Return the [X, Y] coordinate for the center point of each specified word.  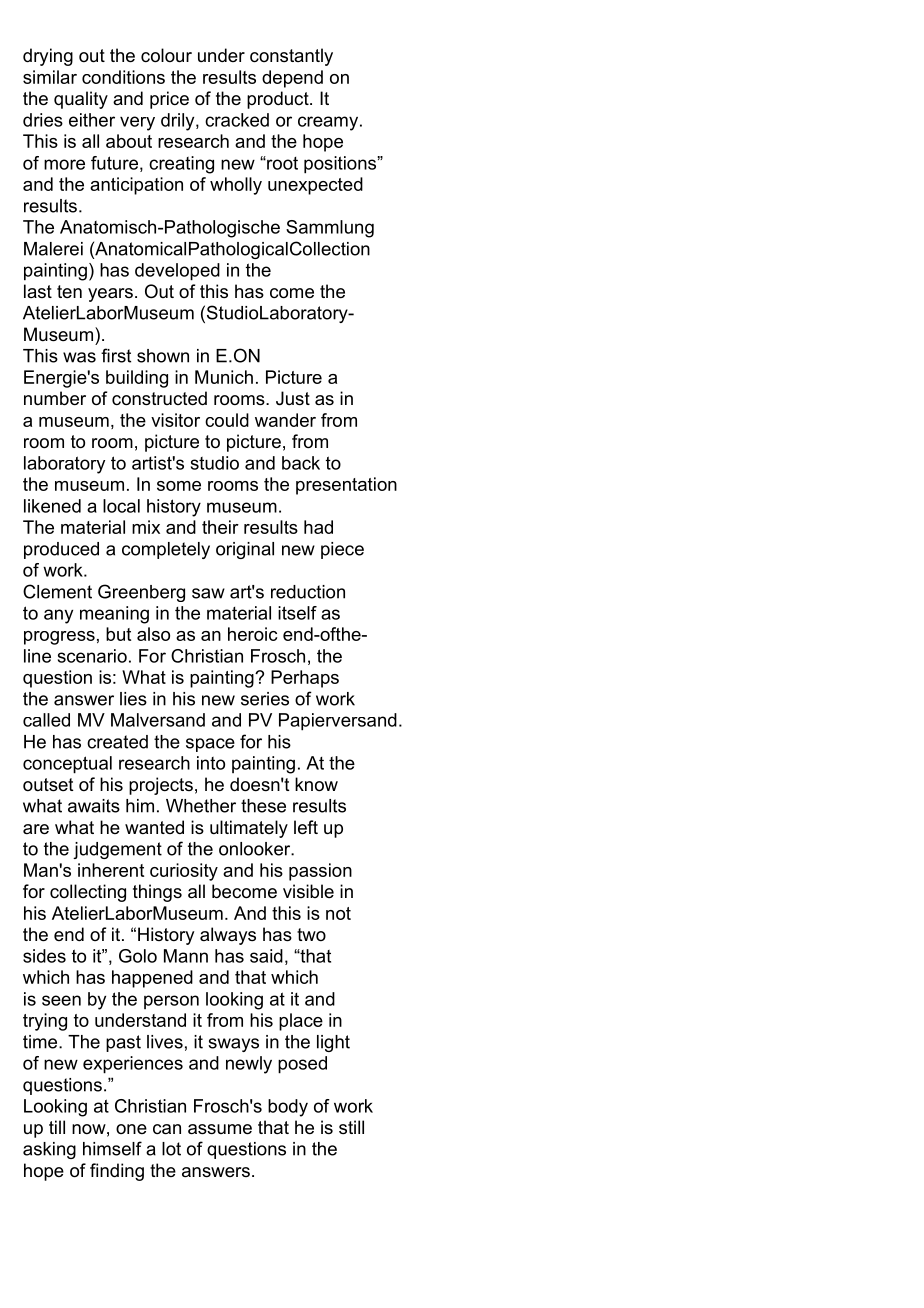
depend [292, 79]
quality [81, 100]
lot [171, 1149]
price [169, 100]
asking [49, 1150]
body [288, 1108]
